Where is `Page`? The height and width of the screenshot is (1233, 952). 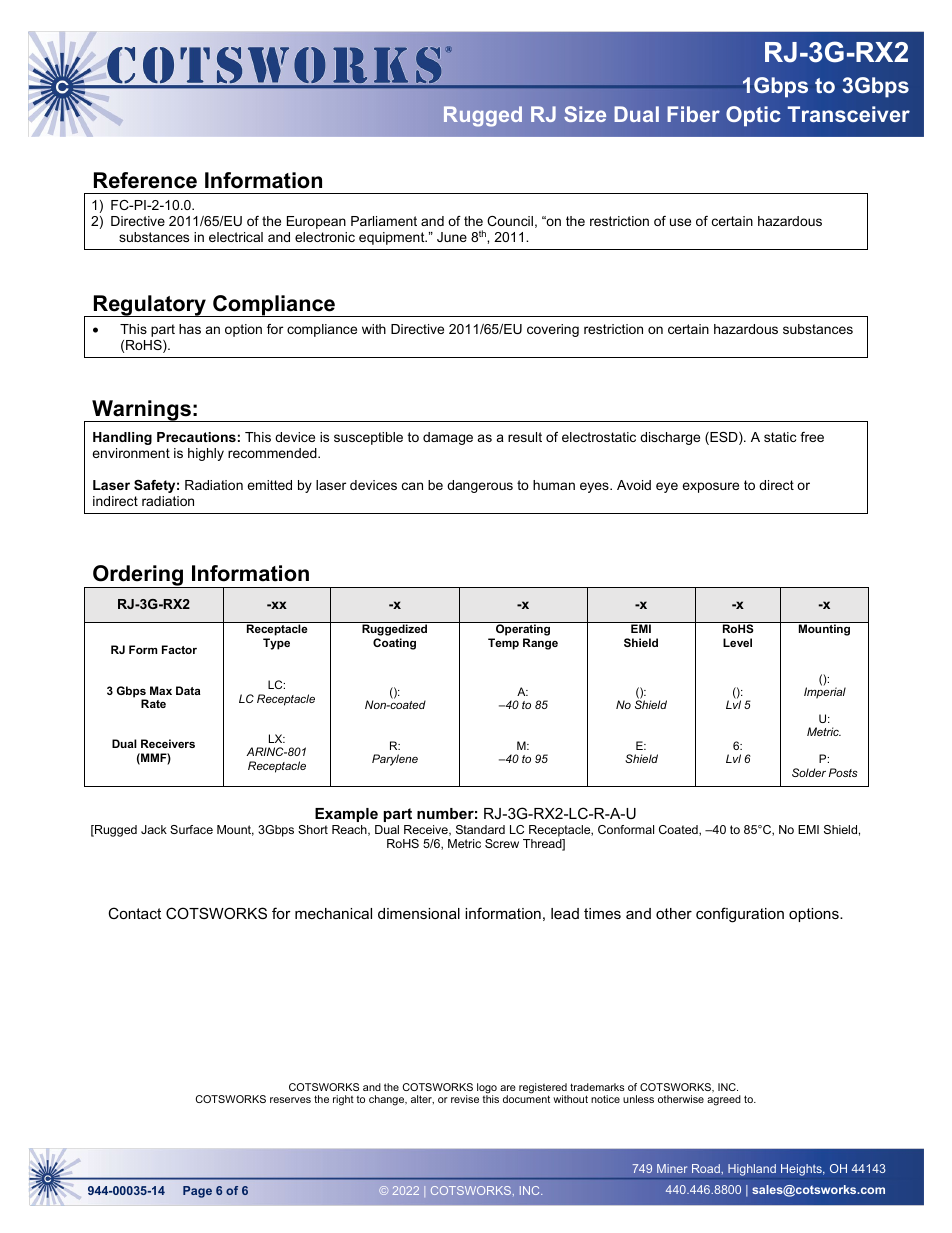
Page is located at coordinates (197, 1192).
